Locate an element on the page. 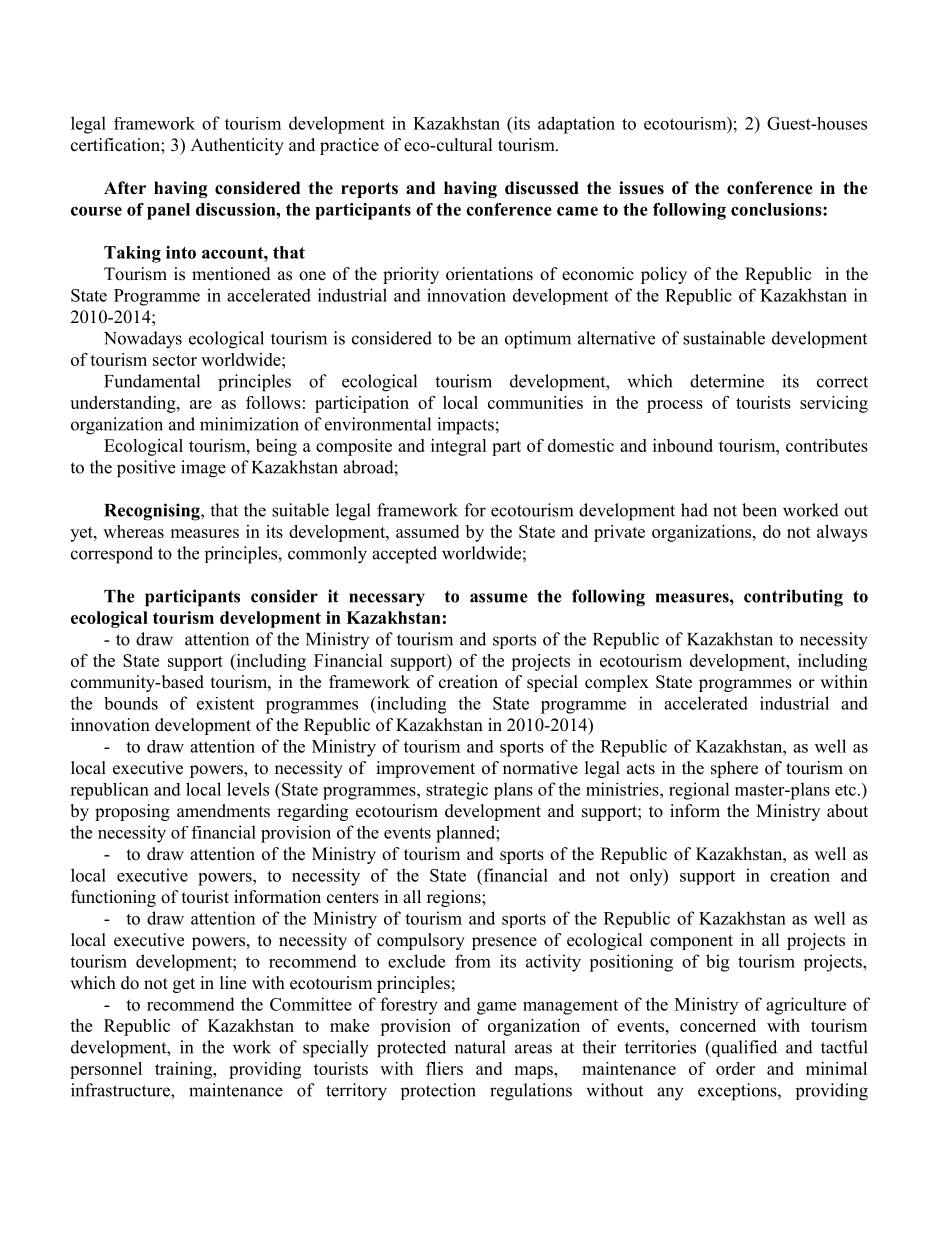 The width and height of the page is (952, 1233). certification is located at coordinates (116, 145).
